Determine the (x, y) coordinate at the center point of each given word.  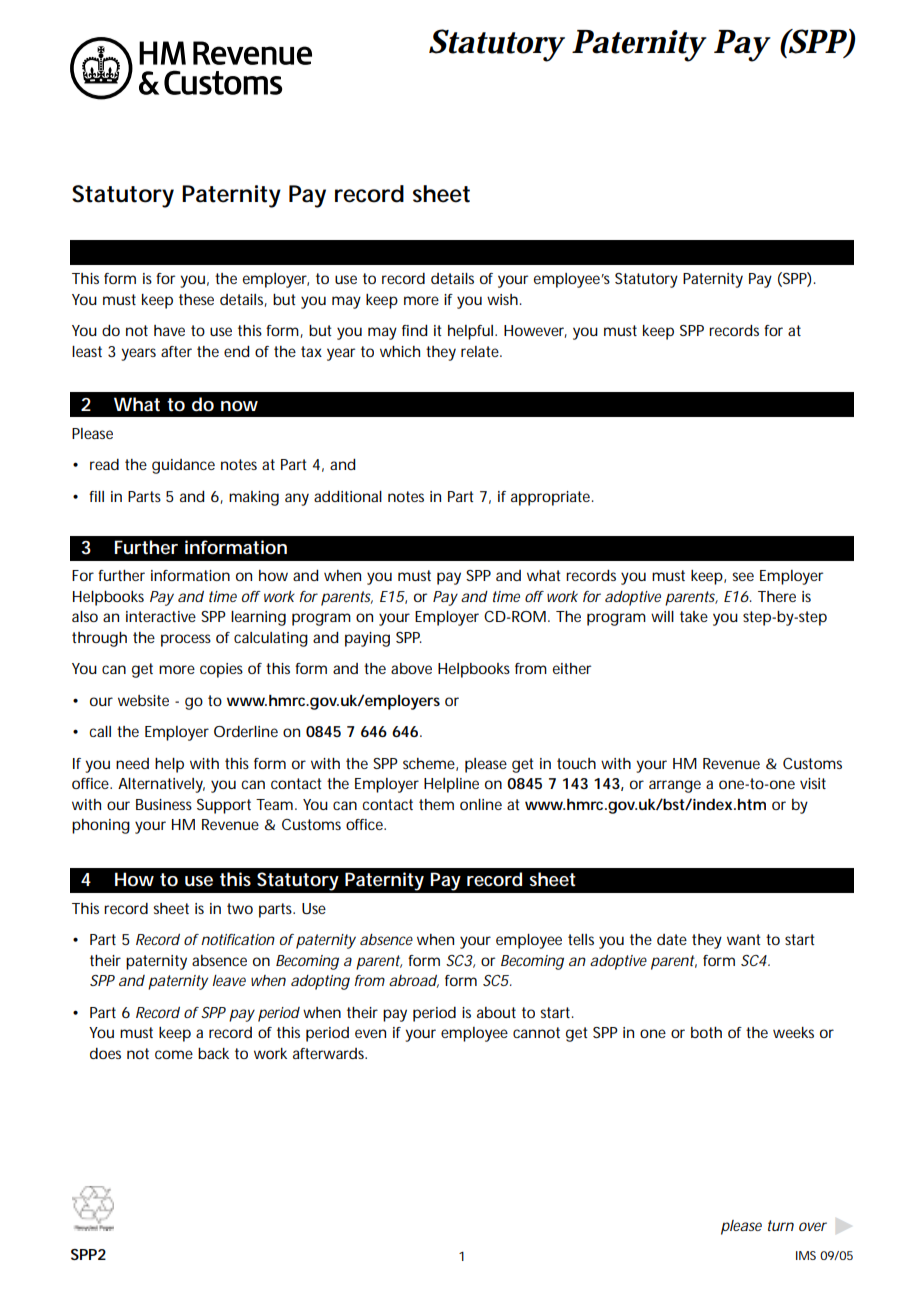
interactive (161, 616)
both (706, 1032)
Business (164, 804)
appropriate (550, 498)
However (535, 331)
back (213, 1053)
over (813, 1226)
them (436, 804)
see (743, 576)
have (169, 330)
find (415, 330)
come (174, 1054)
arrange (675, 786)
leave (229, 980)
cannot (536, 1032)
